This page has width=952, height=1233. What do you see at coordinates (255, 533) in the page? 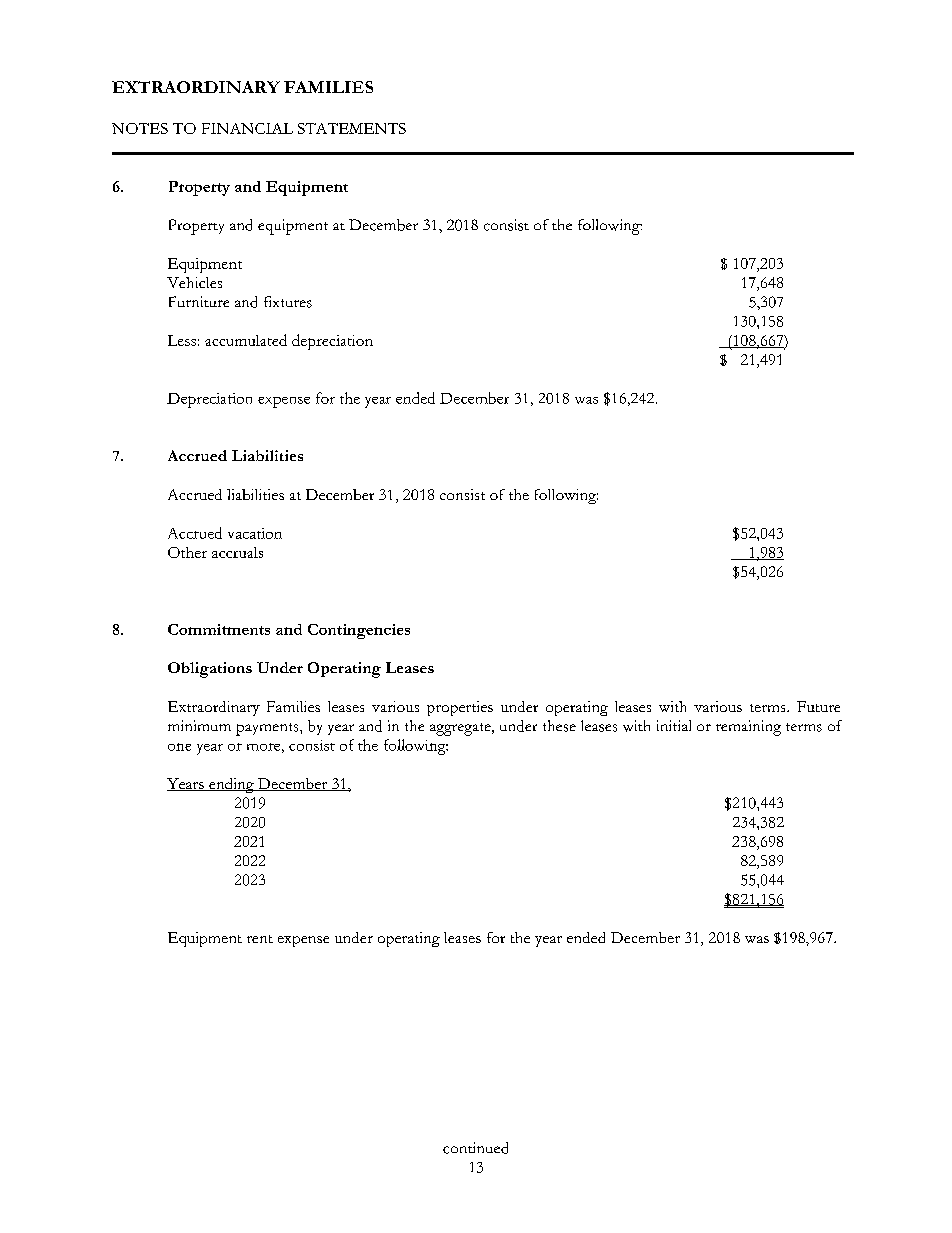
I see `vacation` at bounding box center [255, 533].
